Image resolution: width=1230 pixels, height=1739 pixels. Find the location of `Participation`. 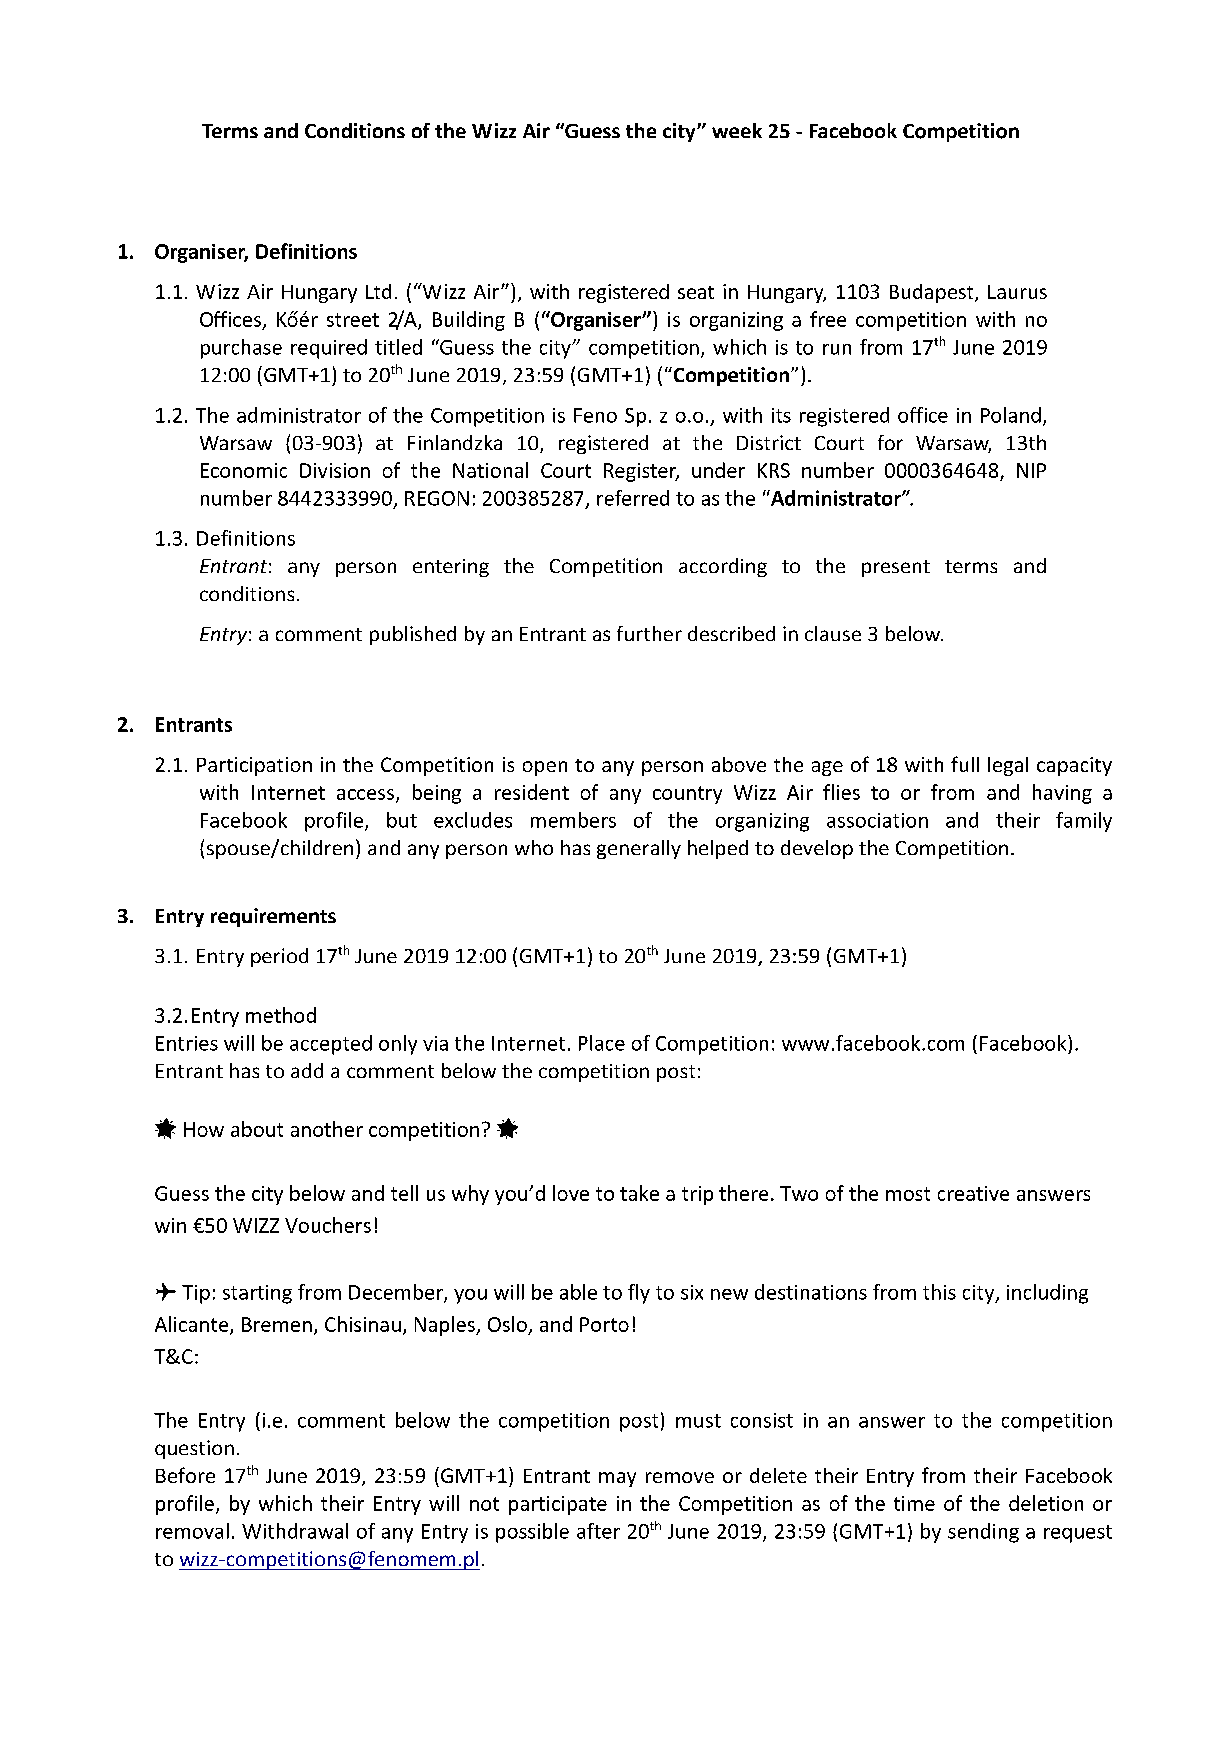

Participation is located at coordinates (254, 766).
